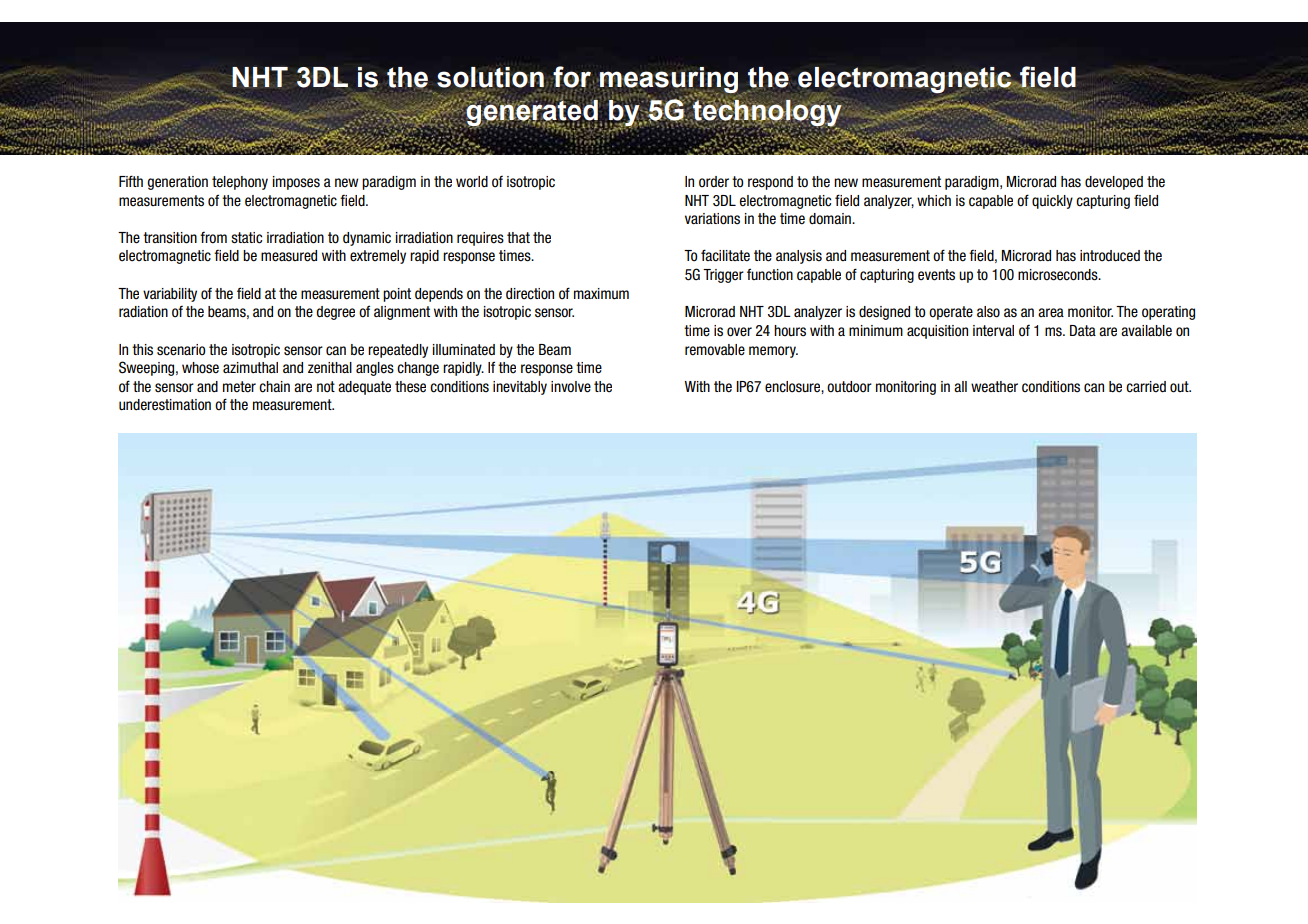  What do you see at coordinates (1114, 183) in the page?
I see `developed` at bounding box center [1114, 183].
